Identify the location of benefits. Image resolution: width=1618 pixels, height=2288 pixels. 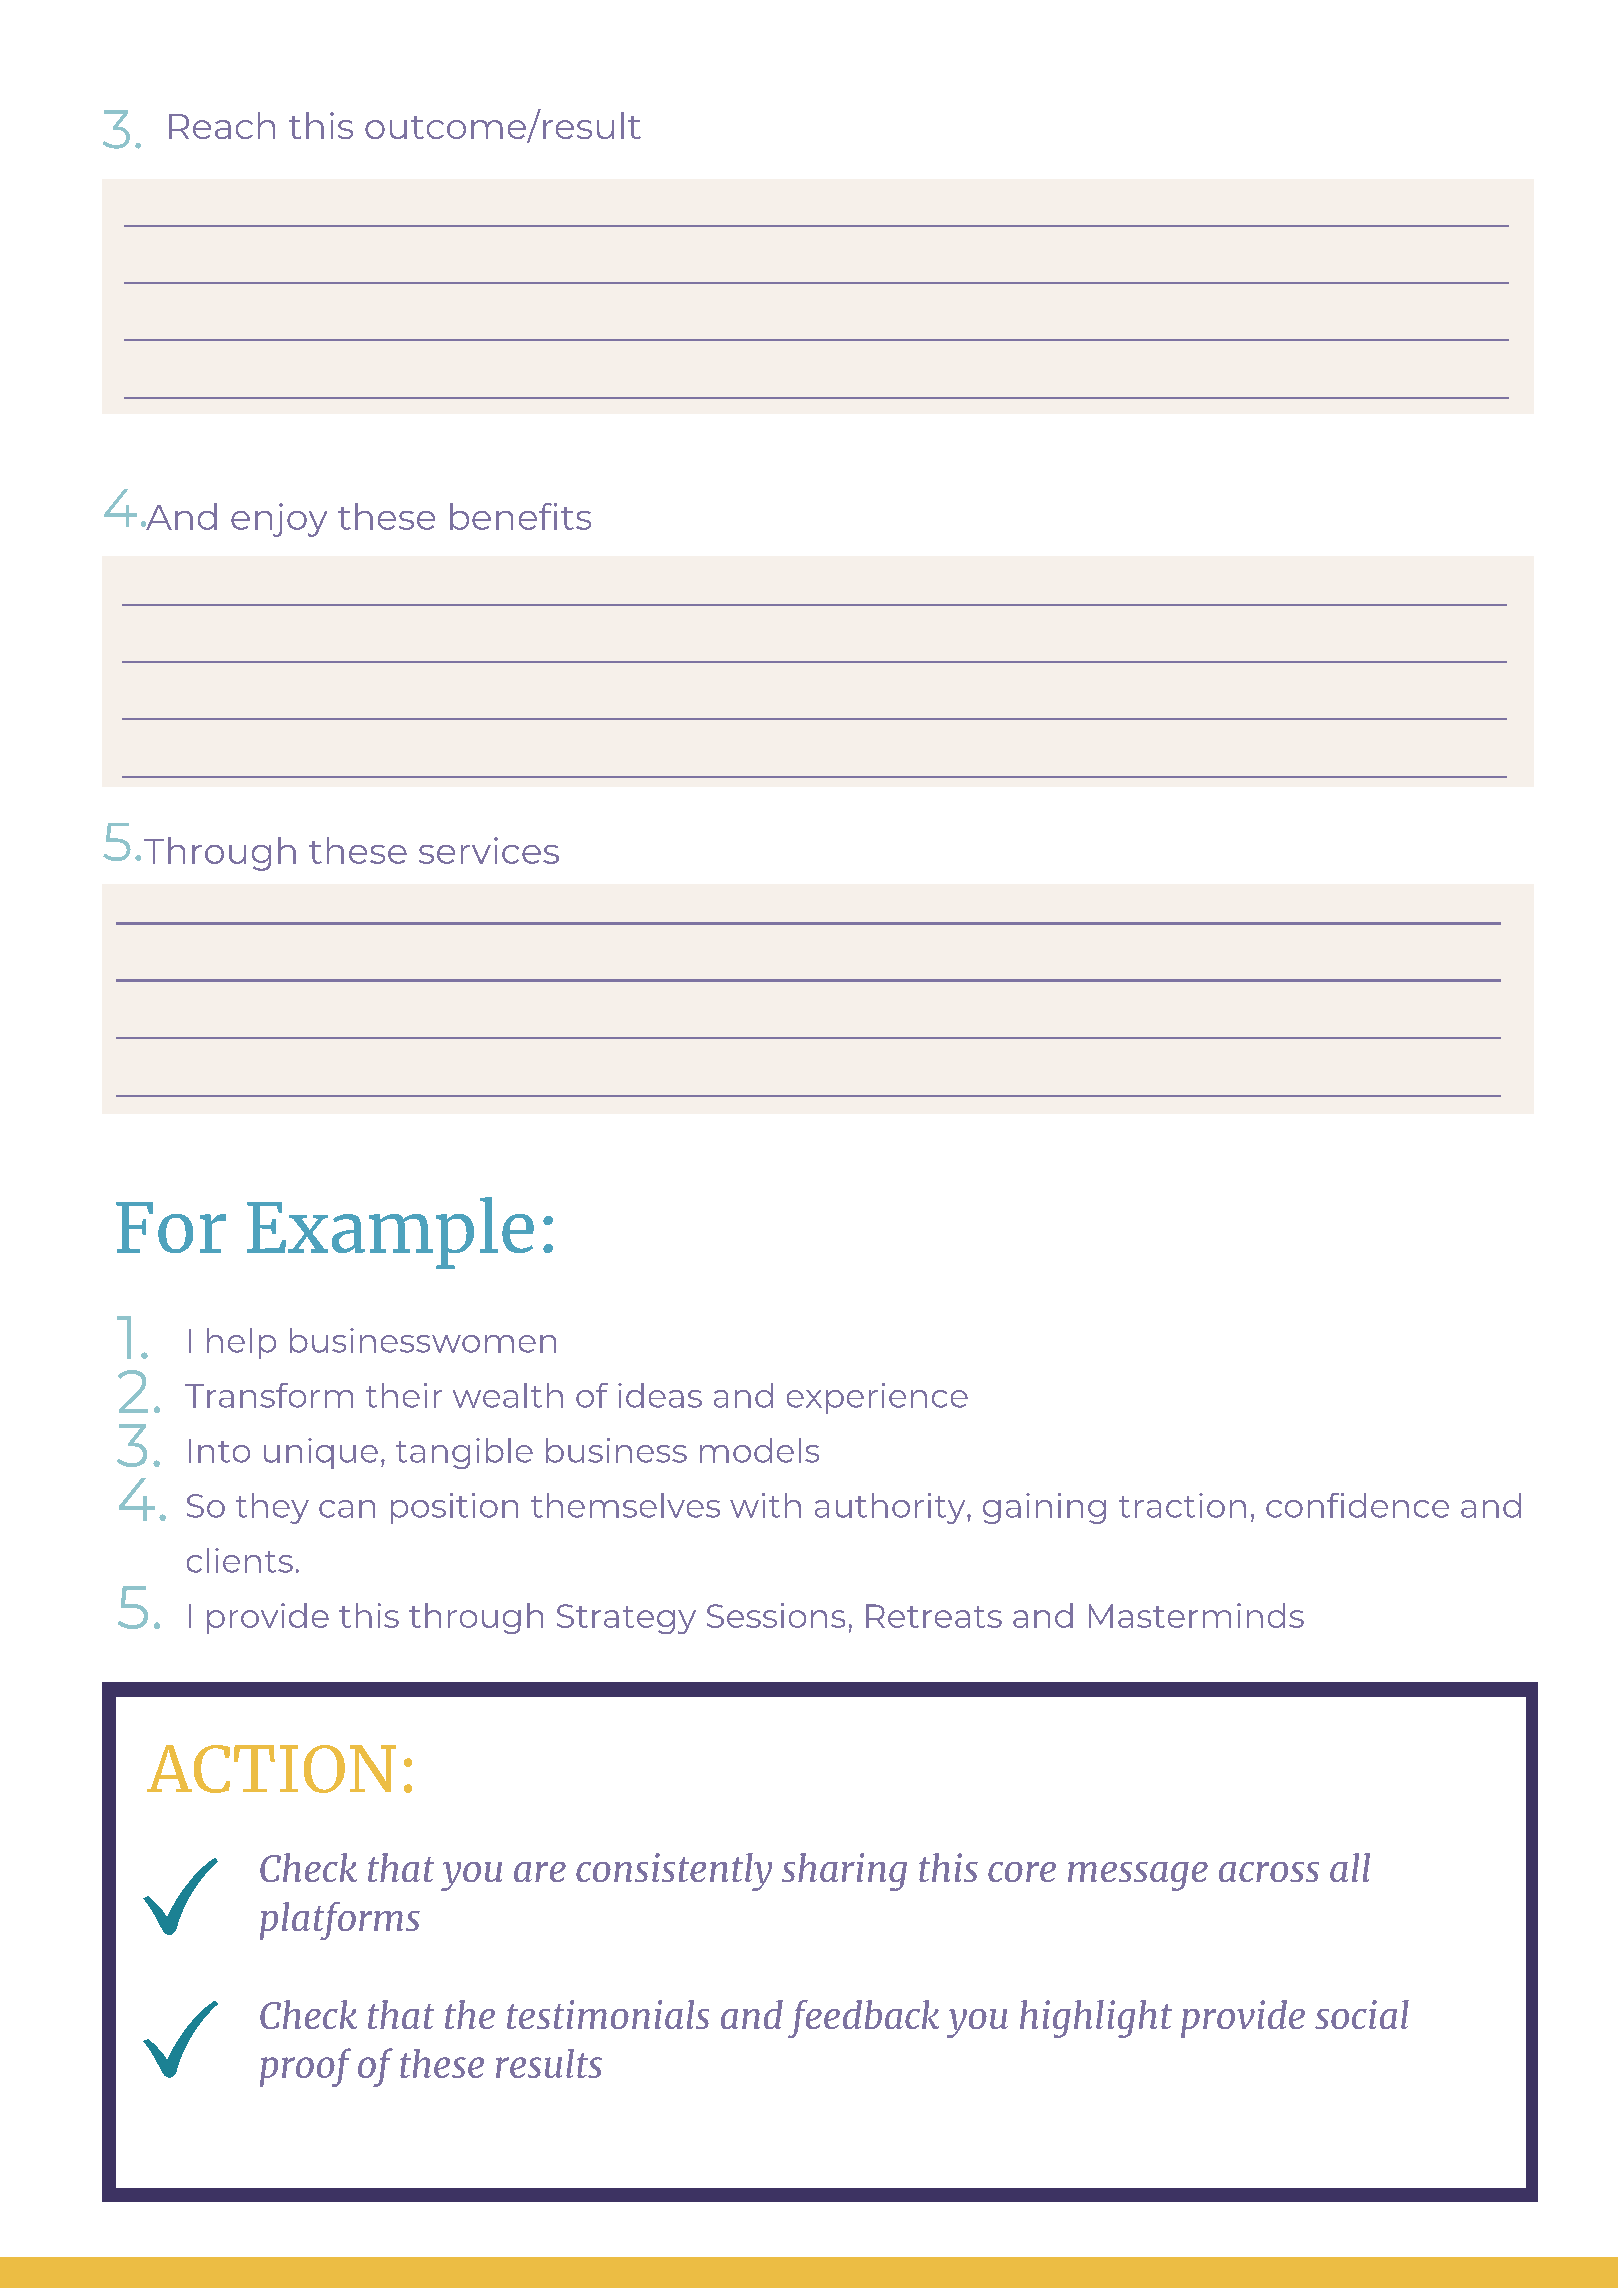
(520, 516).
